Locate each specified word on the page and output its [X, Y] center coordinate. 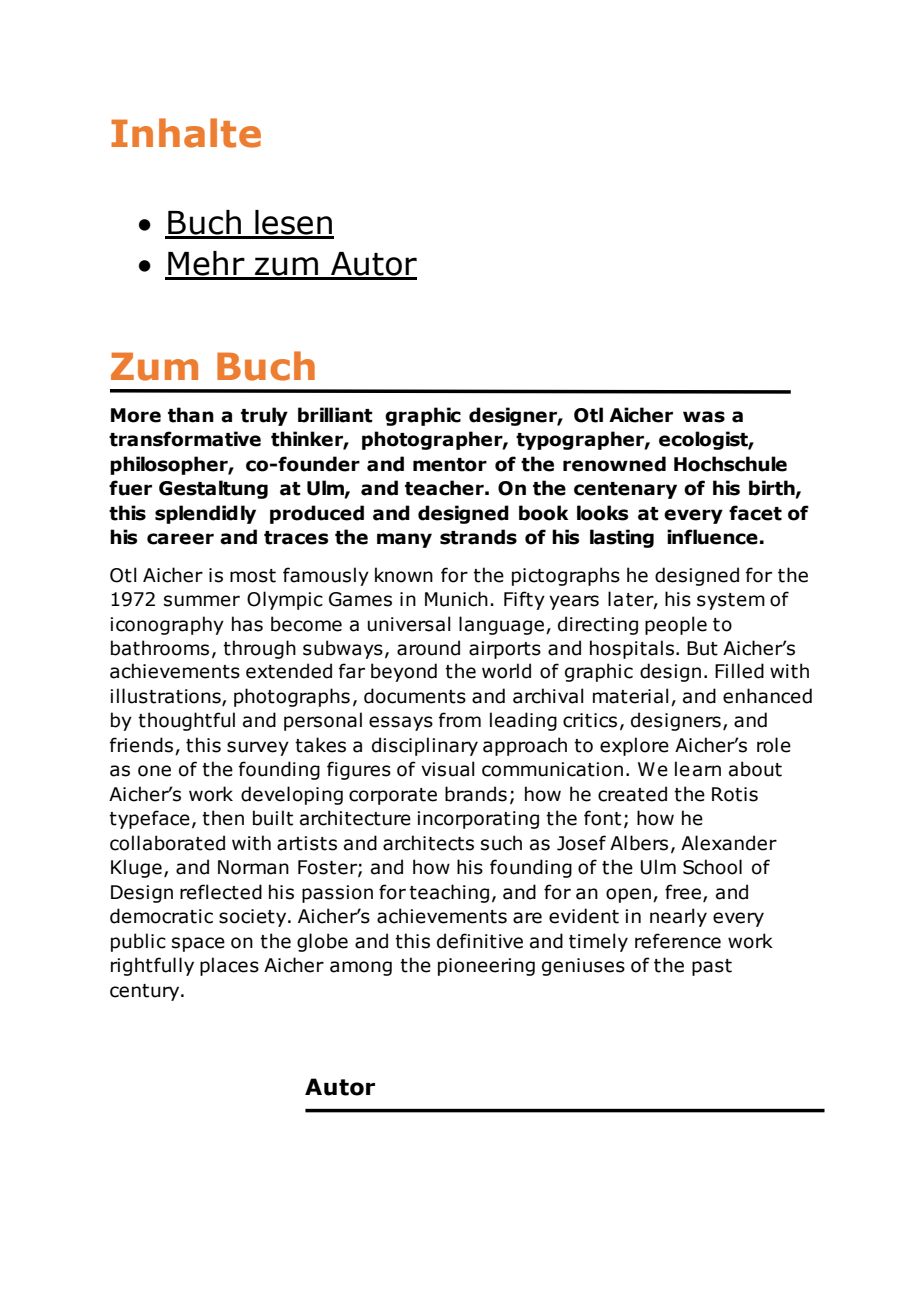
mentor [450, 465]
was [704, 417]
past [712, 967]
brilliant [335, 415]
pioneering [486, 967]
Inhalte [186, 133]
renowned [614, 464]
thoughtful [186, 721]
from [460, 720]
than [191, 415]
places [229, 966]
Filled [739, 671]
